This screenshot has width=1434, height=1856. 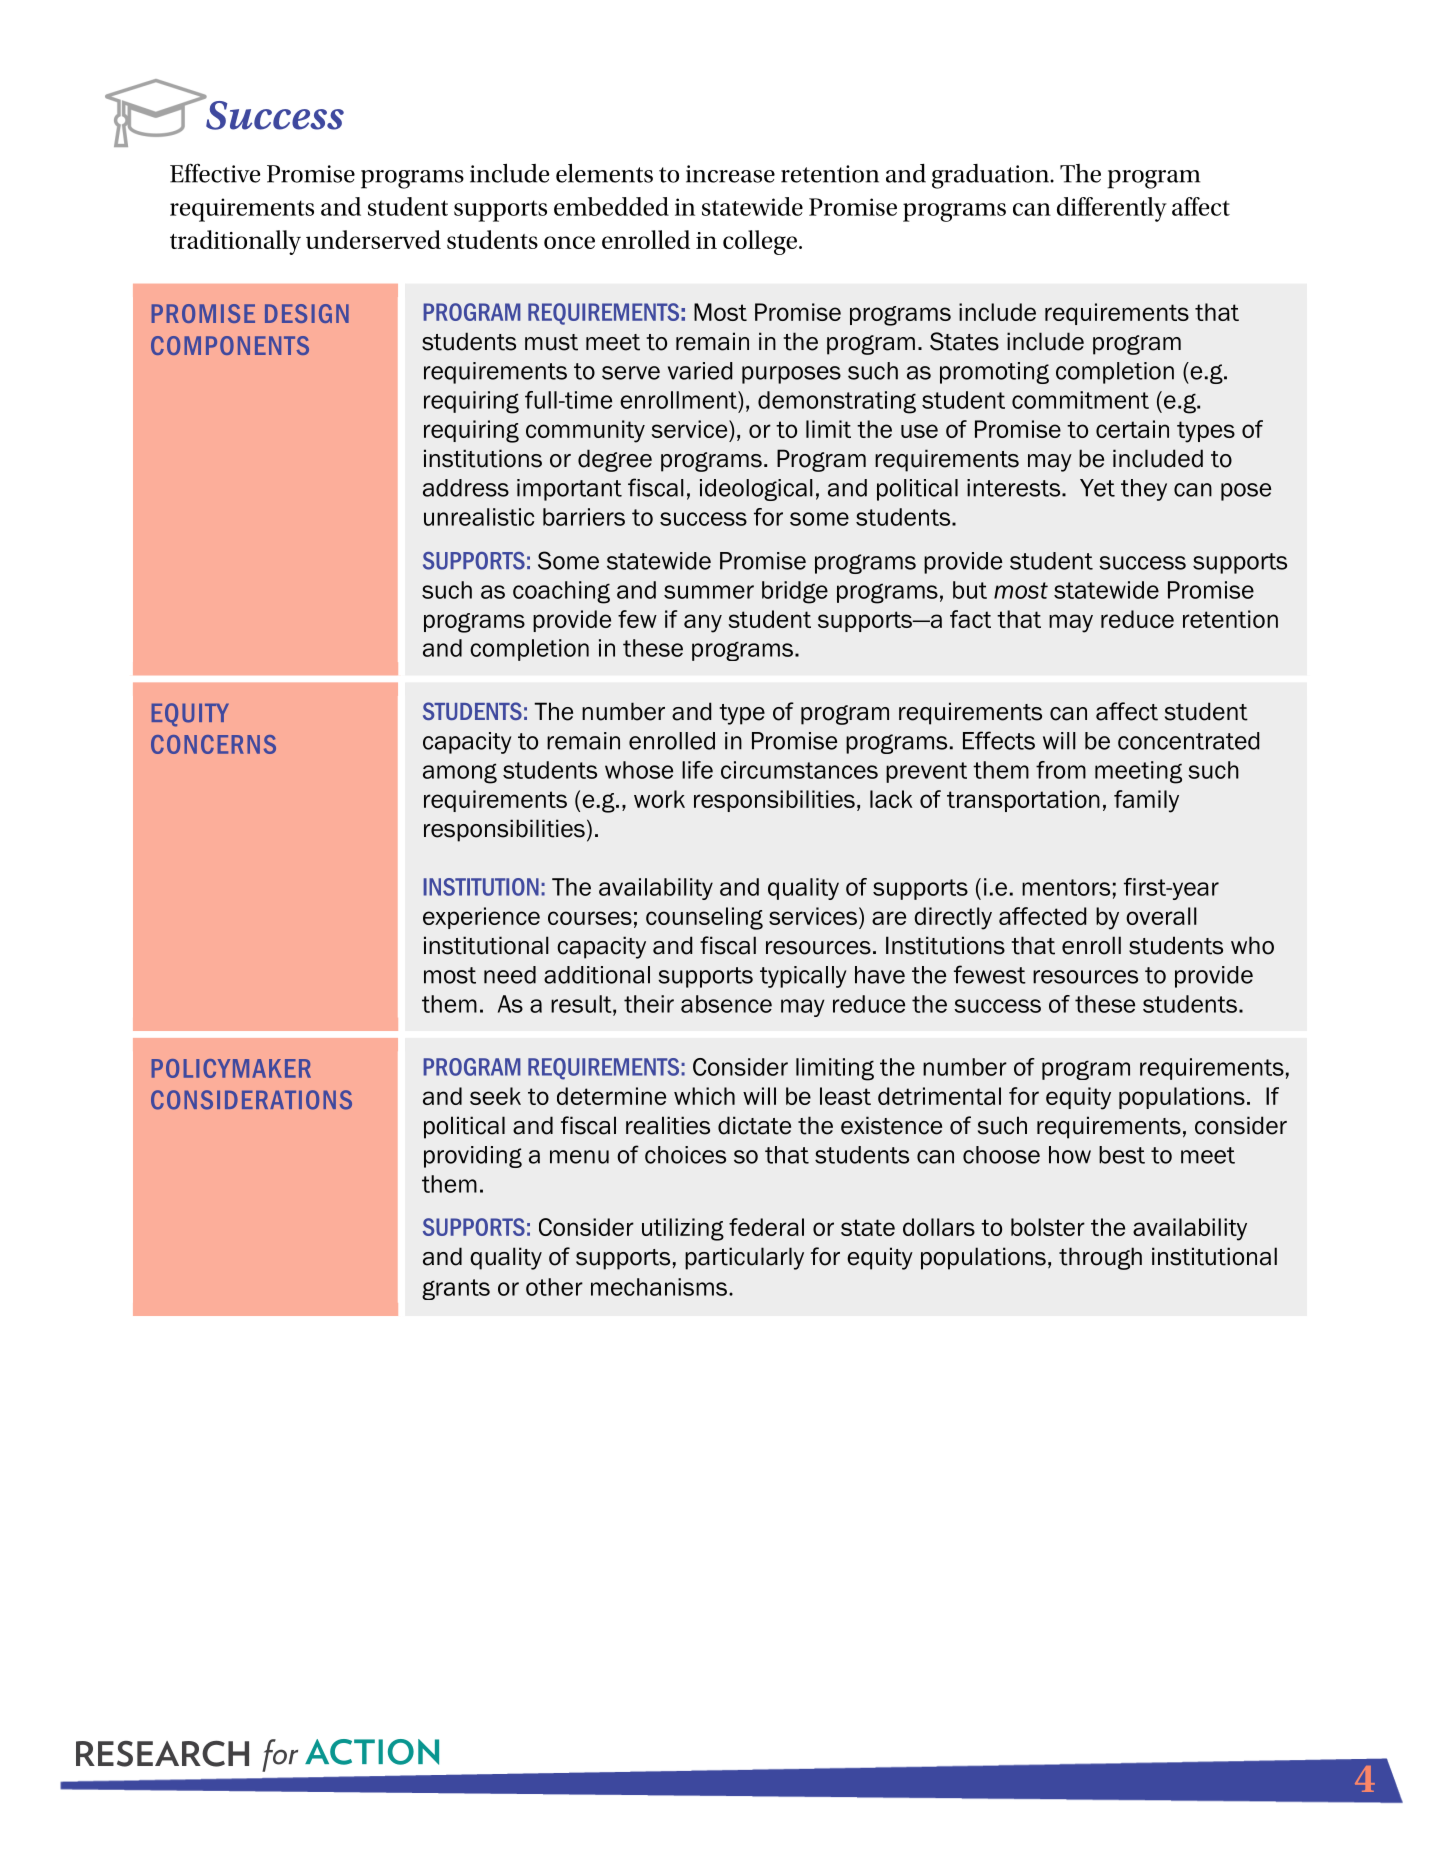 I want to click on differently, so click(x=1112, y=209).
